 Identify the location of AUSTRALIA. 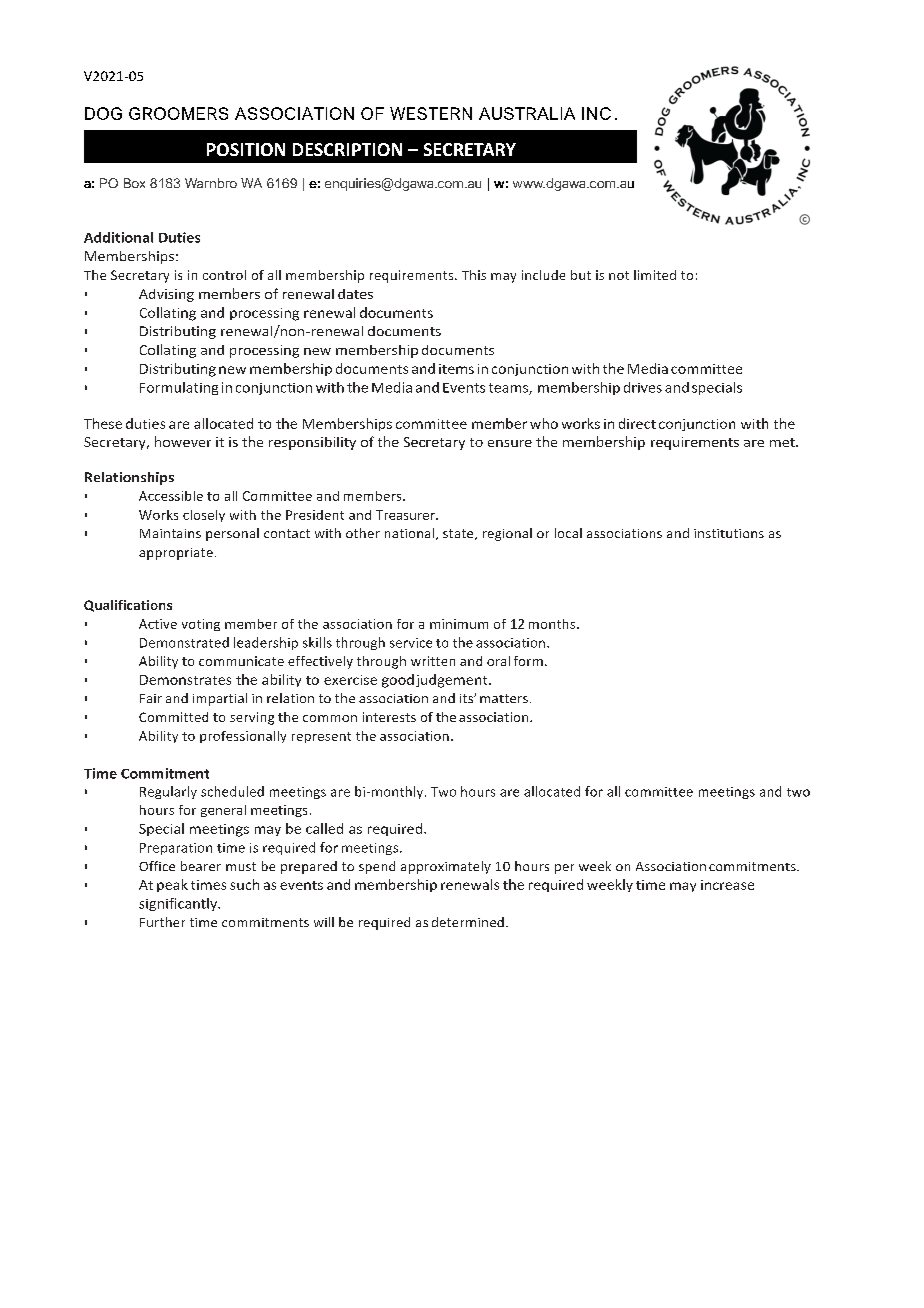
(527, 113).
